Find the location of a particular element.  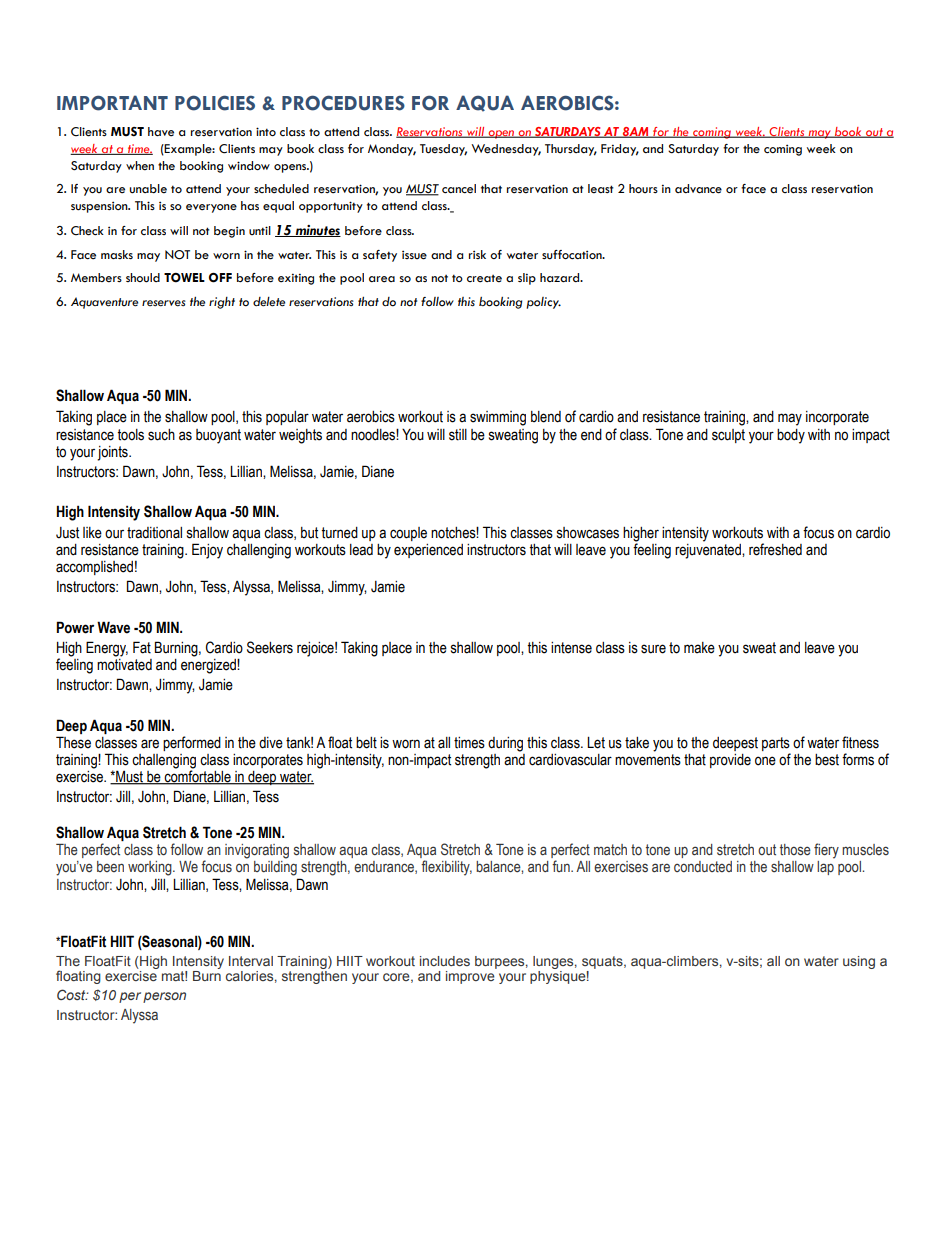

improve is located at coordinates (470, 977).
